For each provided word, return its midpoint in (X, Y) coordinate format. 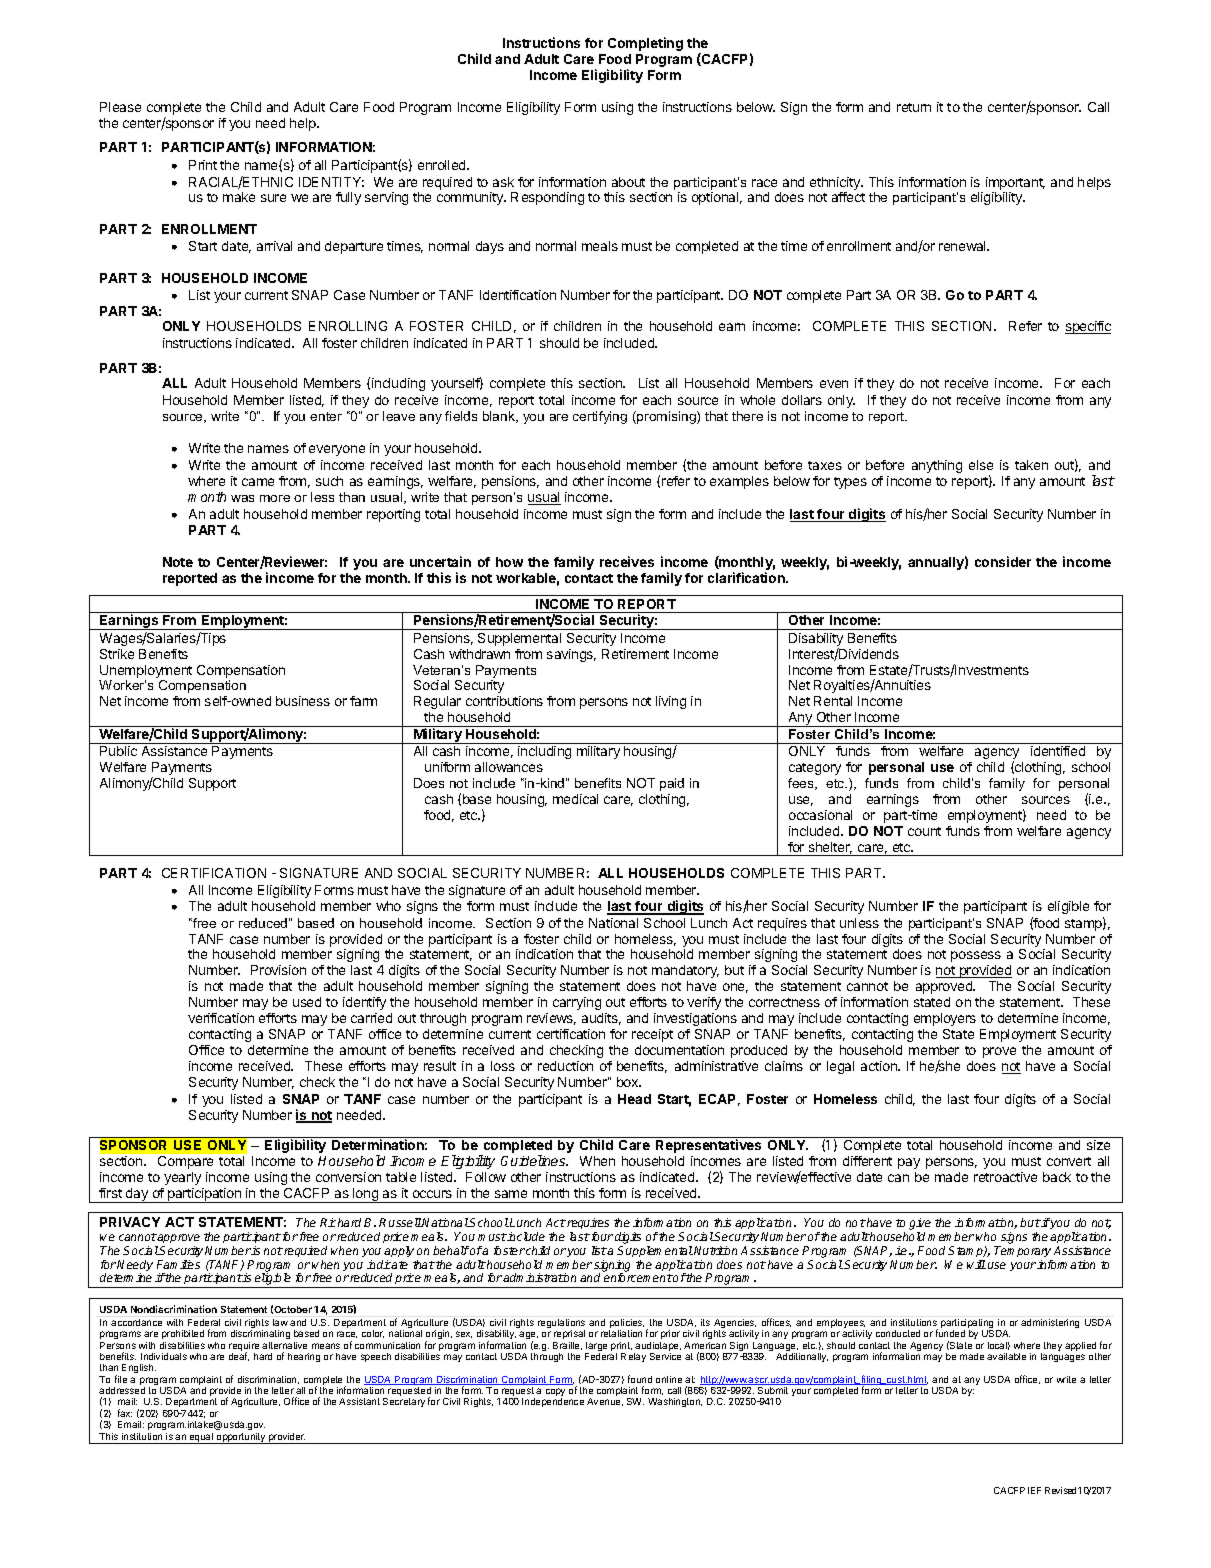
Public (118, 751)
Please (120, 107)
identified (1058, 751)
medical (575, 799)
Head (634, 1099)
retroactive (1005, 1177)
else (981, 465)
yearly (182, 1178)
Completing (645, 44)
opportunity (241, 1438)
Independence (553, 1402)
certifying (600, 417)
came (258, 482)
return (914, 107)
